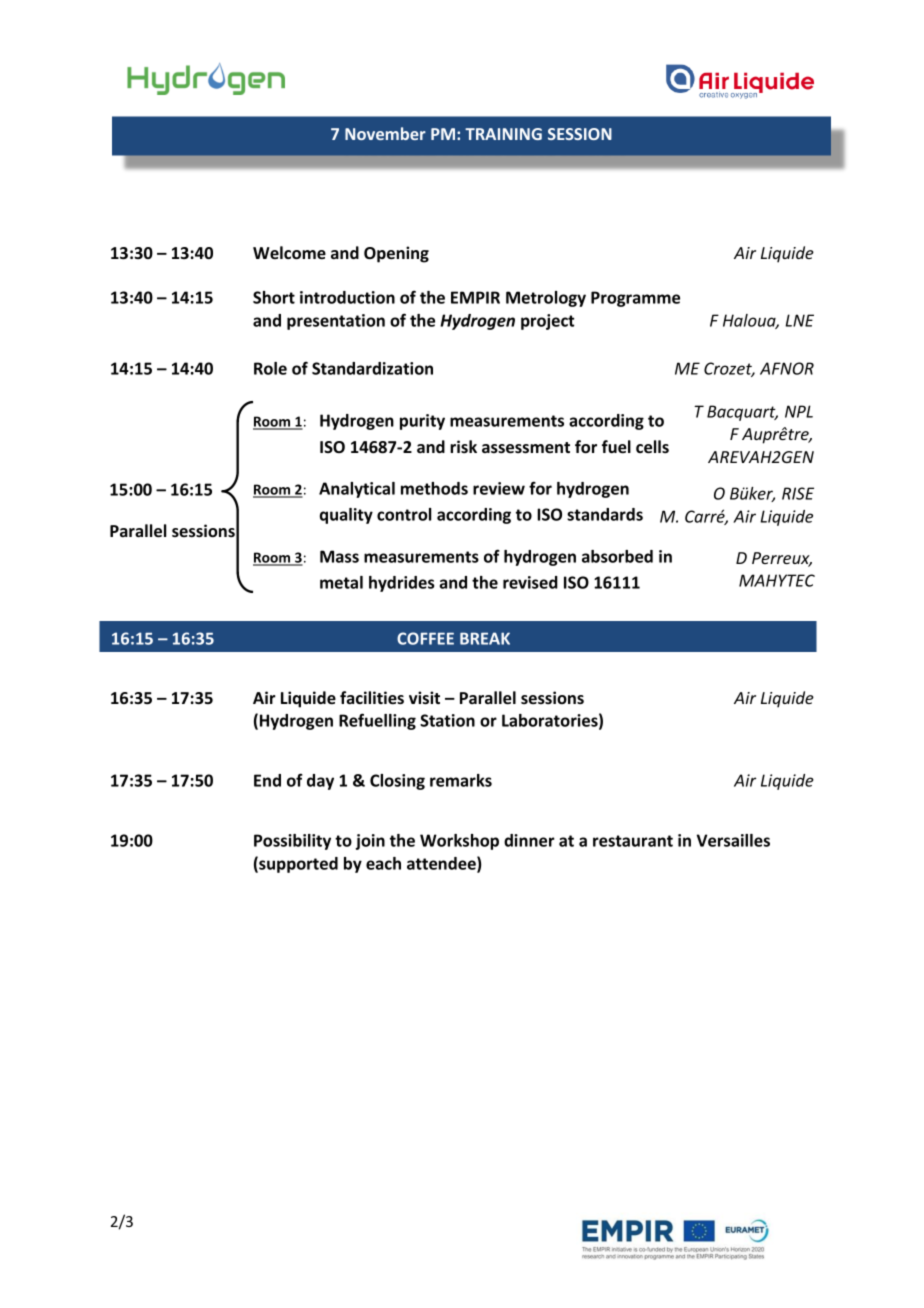 Image resolution: width=924 pixels, height=1308 pixels. Describe the element at coordinates (499, 488) in the page. I see `review` at that location.
